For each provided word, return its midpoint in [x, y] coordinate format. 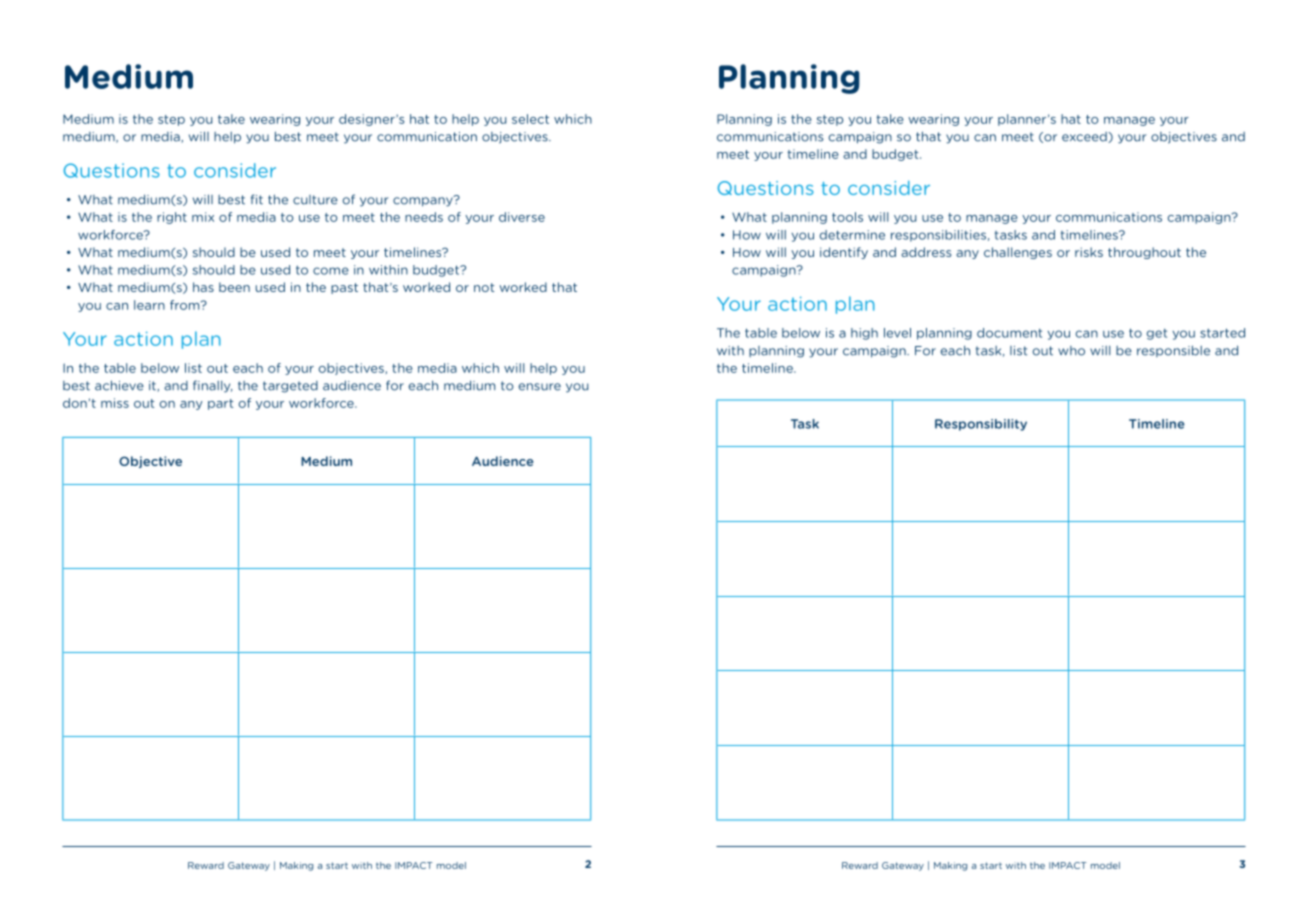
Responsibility [981, 425]
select [530, 119]
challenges [1018, 253]
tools [847, 217]
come [331, 271]
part [220, 404]
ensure [540, 387]
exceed [1085, 137]
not [484, 287]
